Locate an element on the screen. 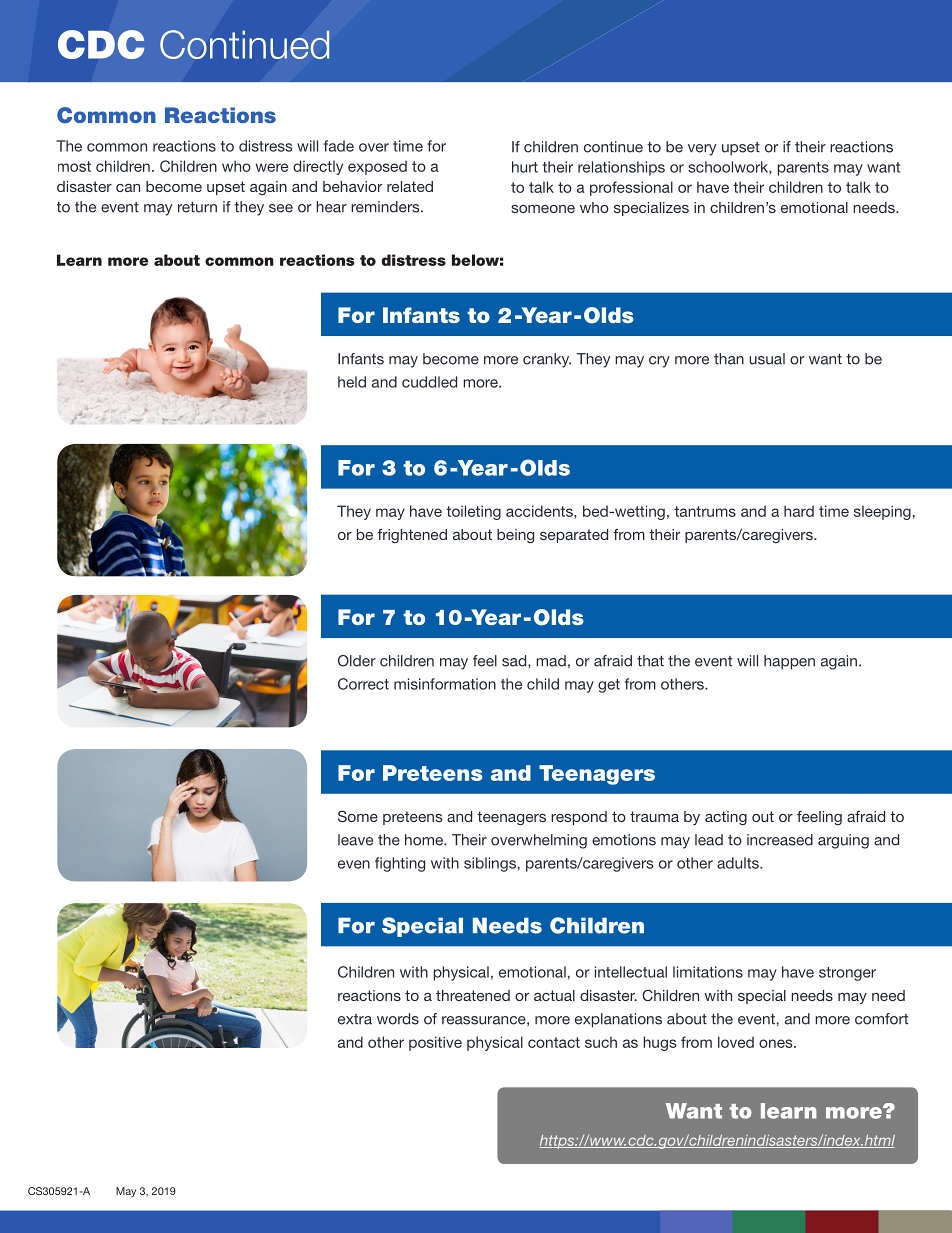 This screenshot has width=952, height=1233. happen is located at coordinates (789, 662).
